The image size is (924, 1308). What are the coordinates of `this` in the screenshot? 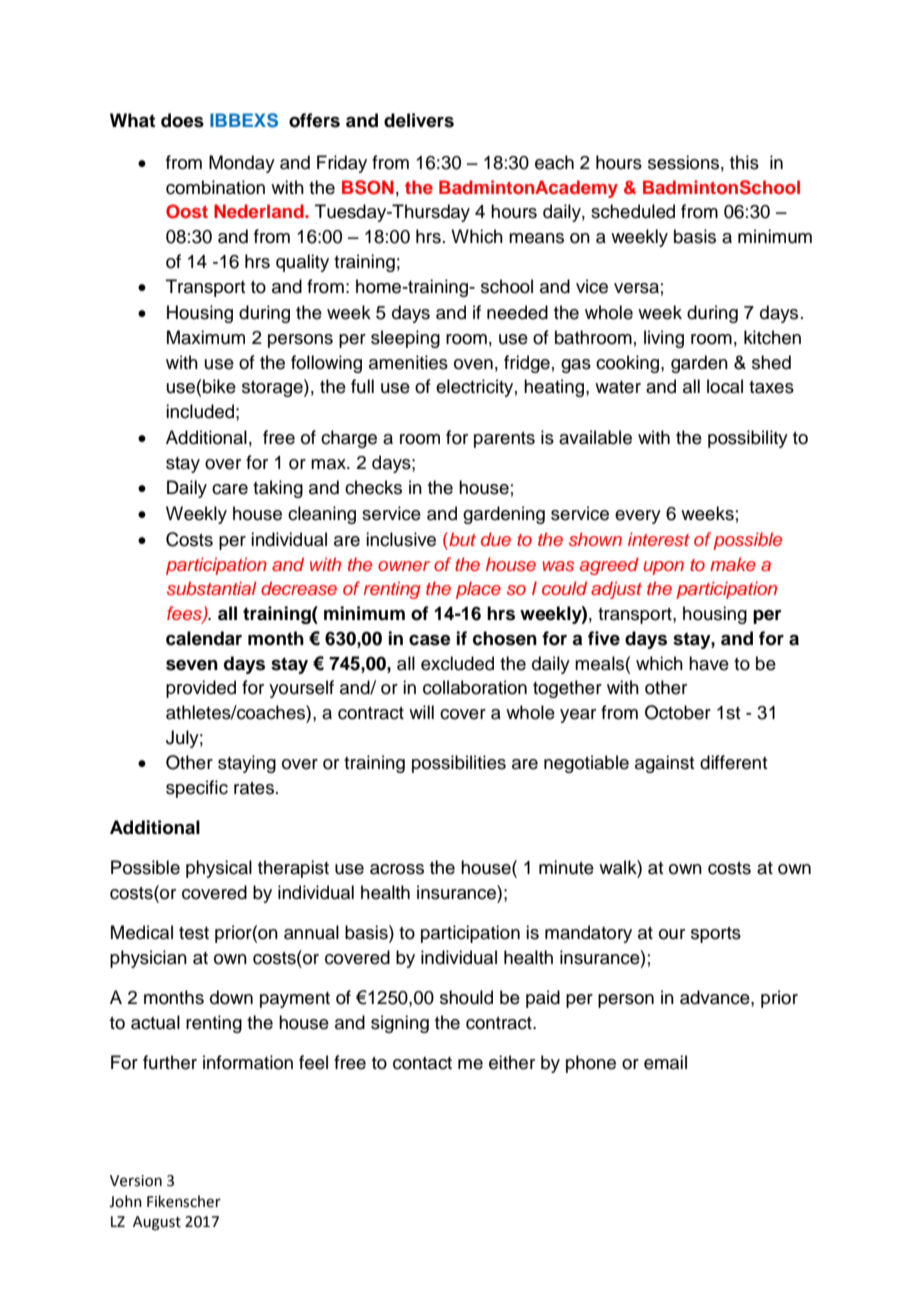 It's located at (744, 162).
